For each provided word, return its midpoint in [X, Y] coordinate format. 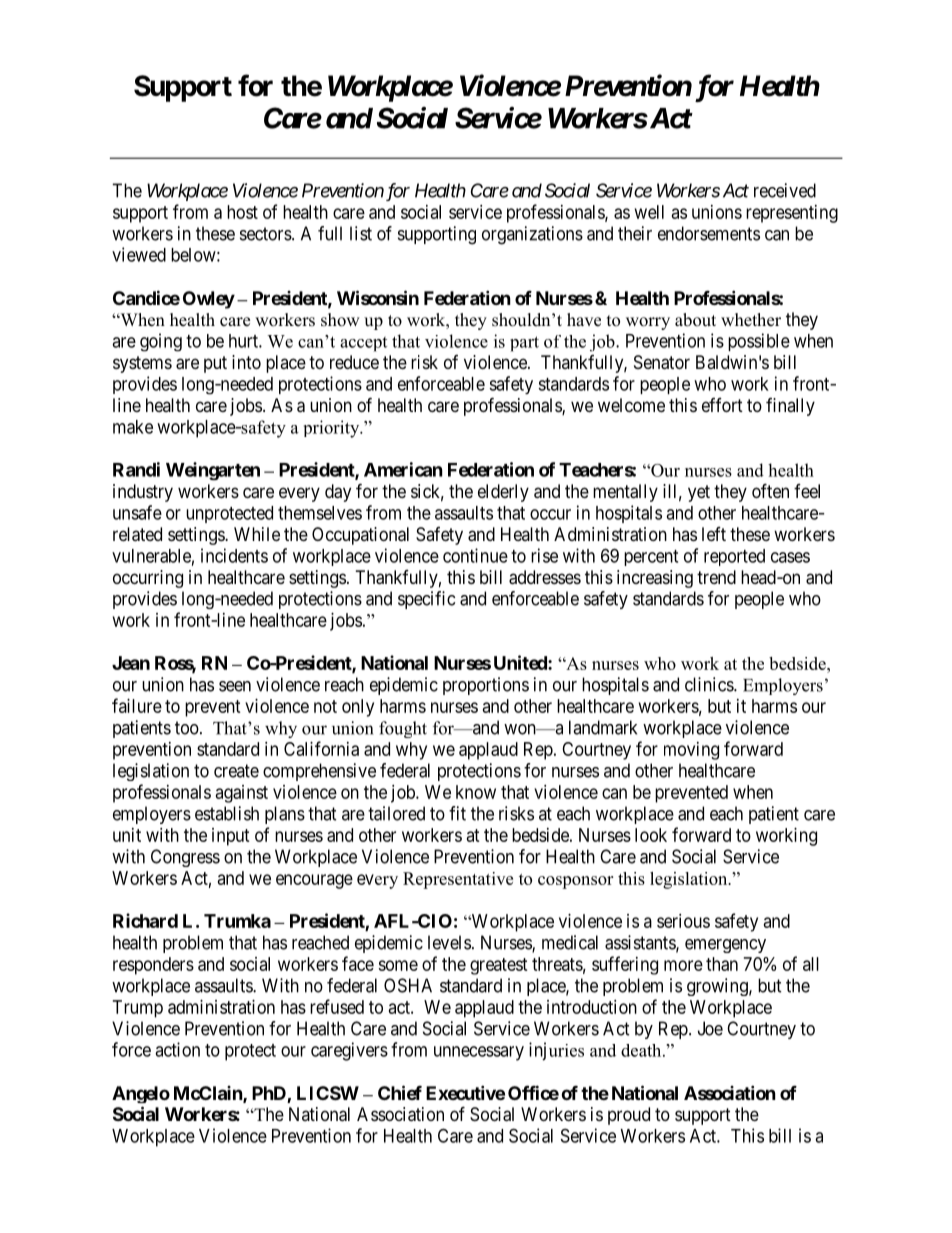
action [177, 1049]
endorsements [709, 233]
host [242, 212]
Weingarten [213, 471]
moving [691, 751]
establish [227, 813]
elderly [503, 493]
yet [699, 493]
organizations [532, 235]
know [476, 792]
